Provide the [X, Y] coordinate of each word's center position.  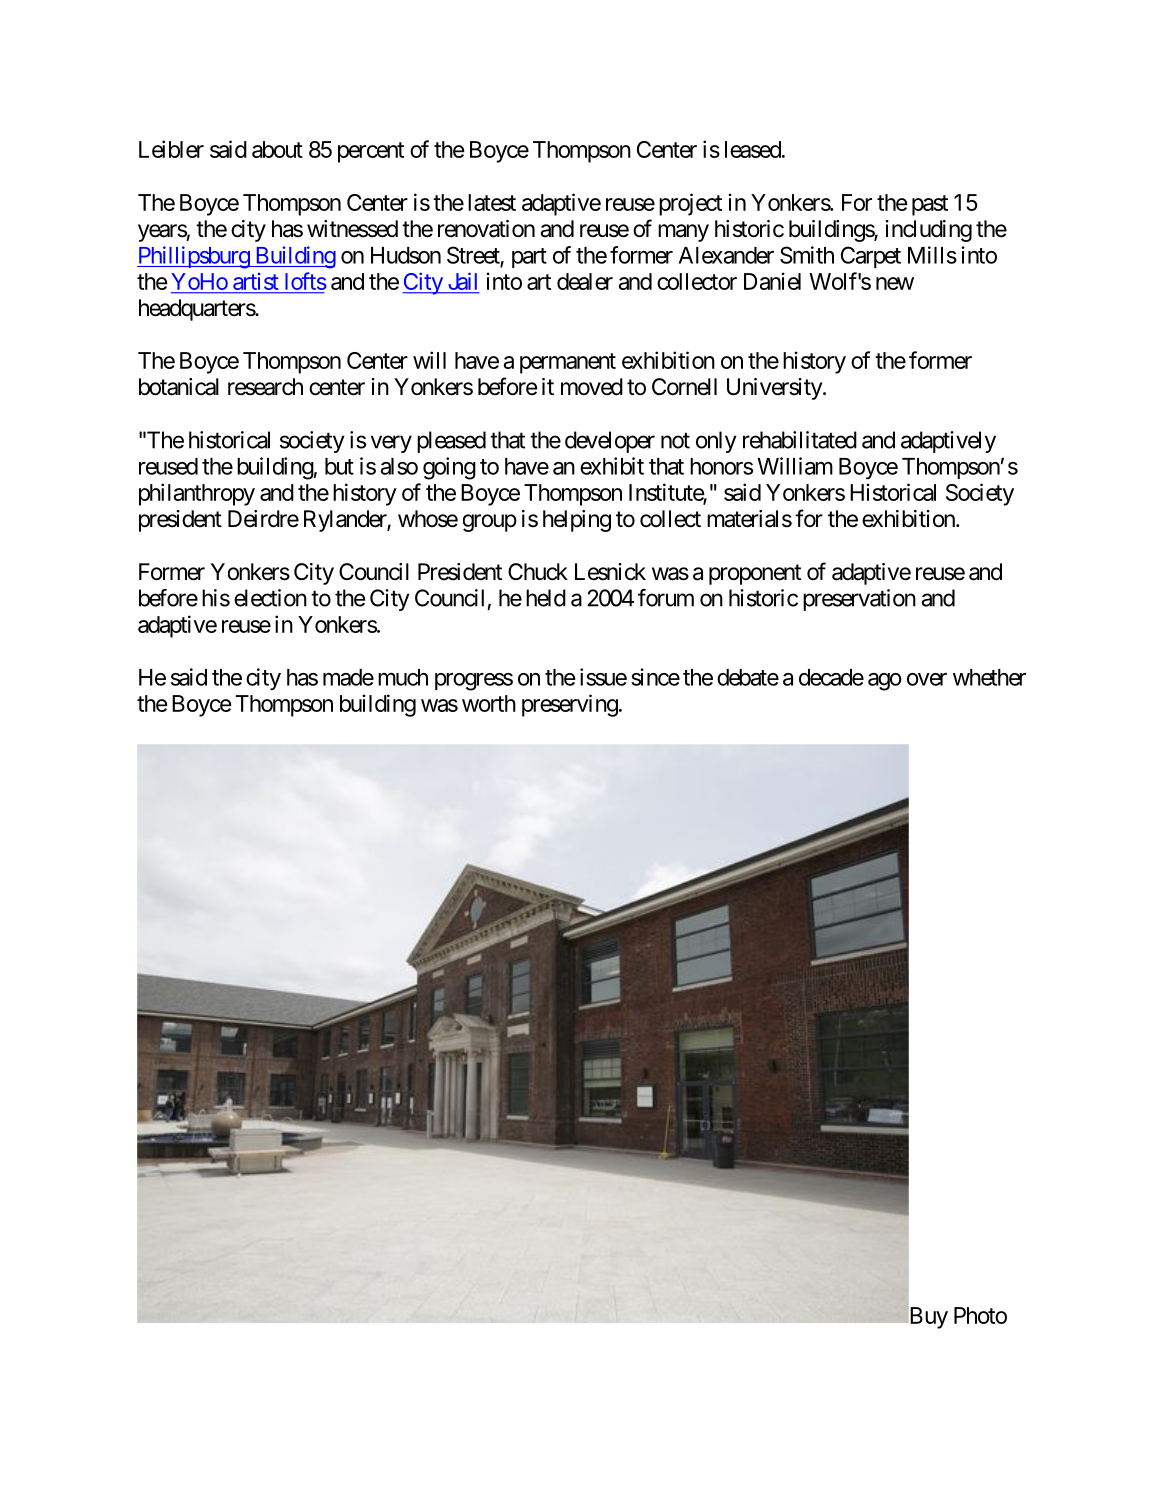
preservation [859, 600]
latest [492, 202]
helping [577, 521]
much [403, 677]
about [277, 149]
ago [885, 682]
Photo [980, 1315]
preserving [570, 705]
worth [489, 703]
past [930, 205]
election [270, 598]
